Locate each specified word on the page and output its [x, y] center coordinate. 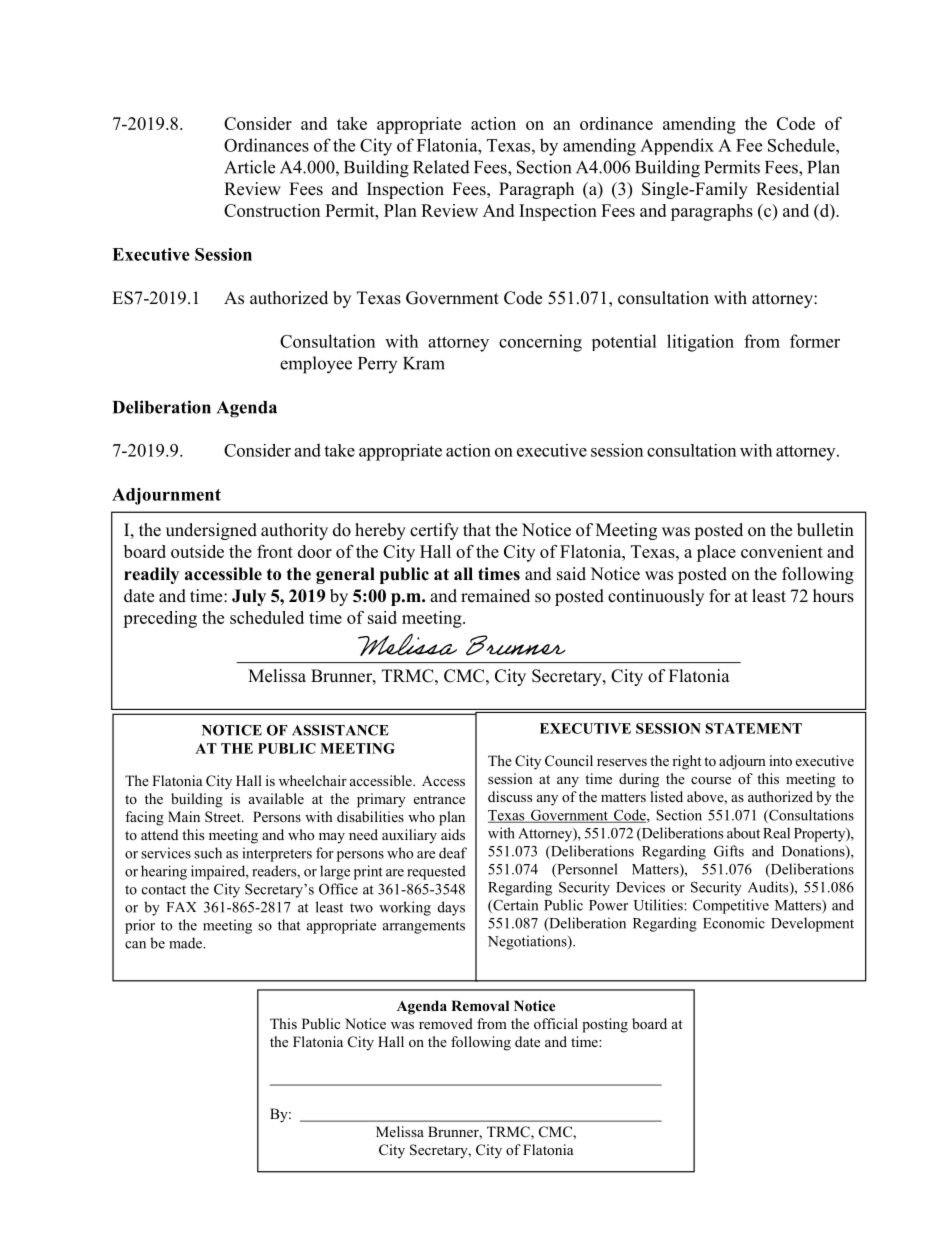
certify [434, 531]
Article [249, 167]
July [249, 597]
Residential [798, 189]
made [186, 943]
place [716, 553]
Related [441, 167]
